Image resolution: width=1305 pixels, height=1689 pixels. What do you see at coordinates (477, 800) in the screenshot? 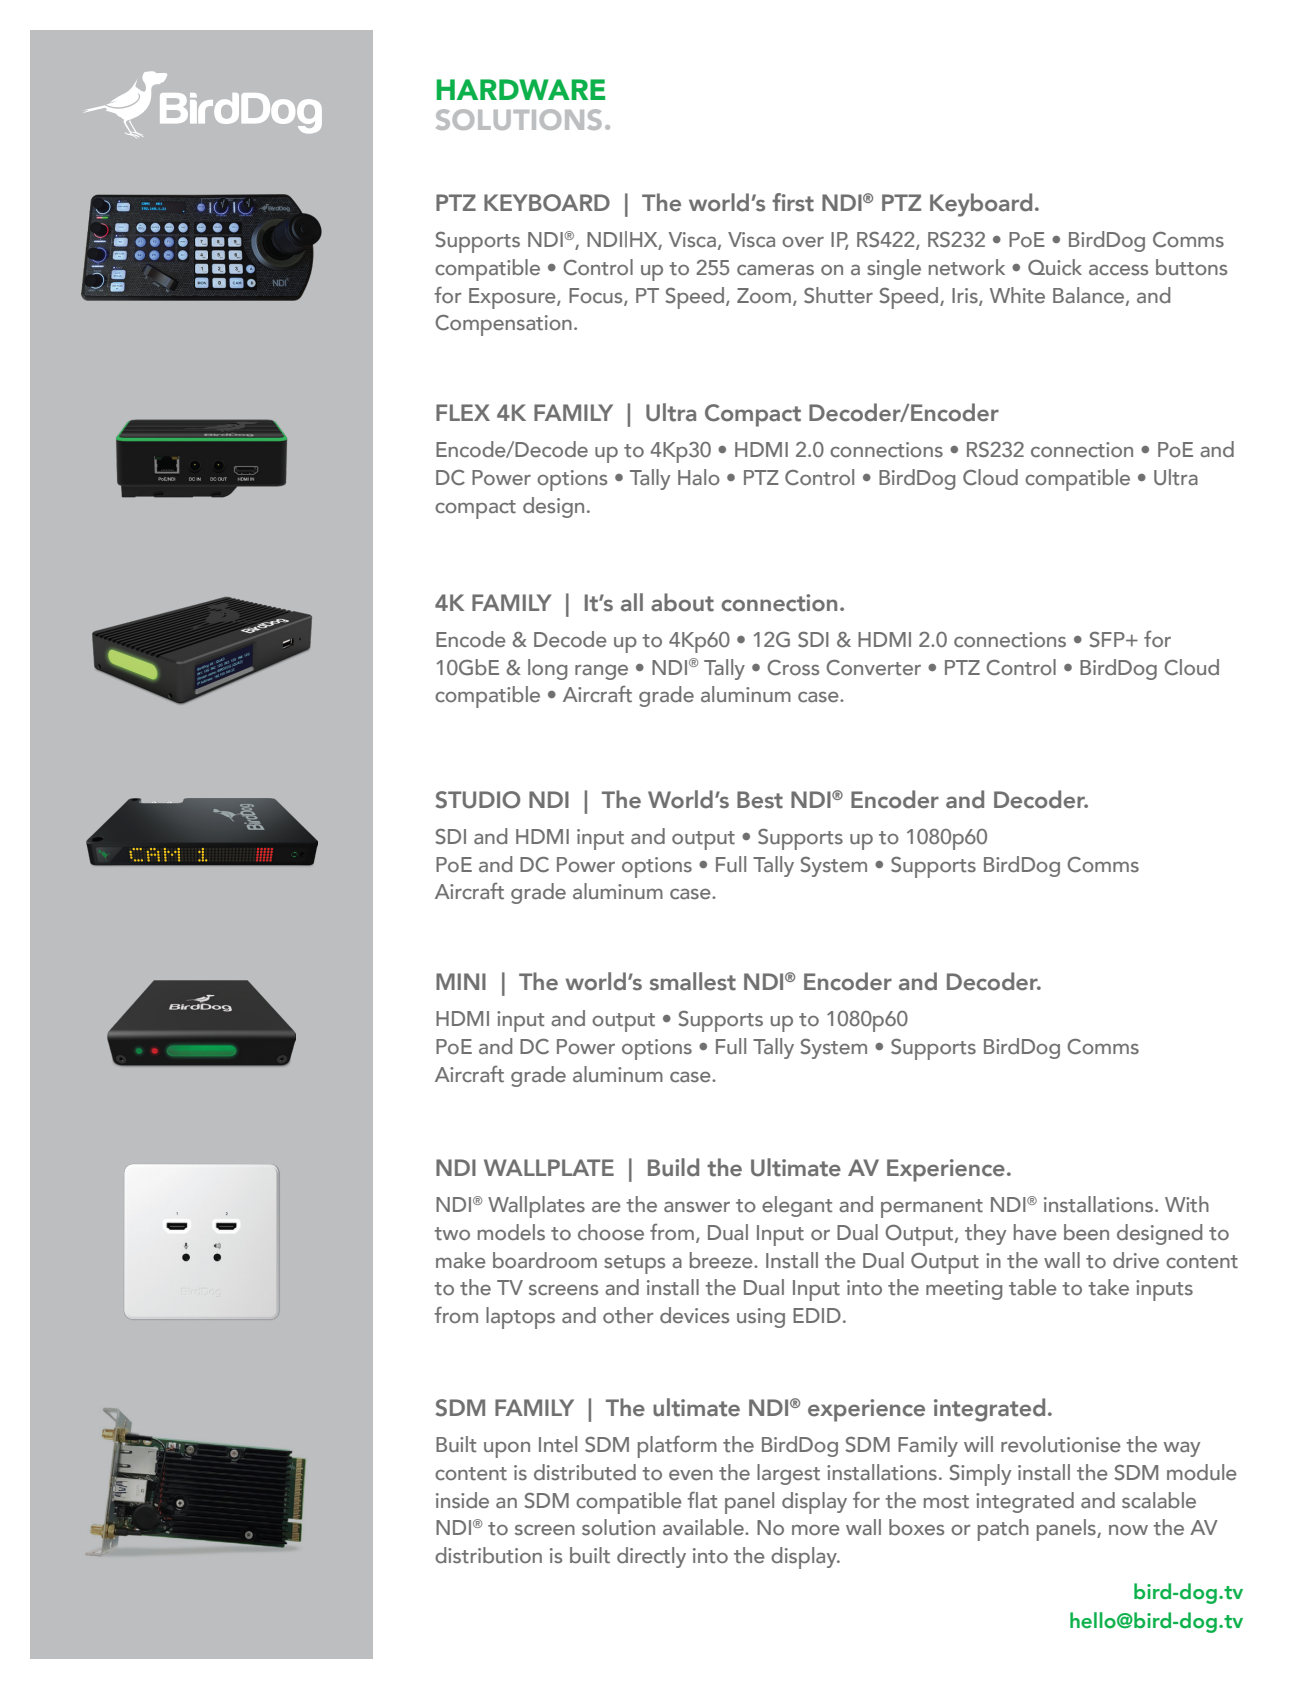
I see `STUDIO` at bounding box center [477, 800].
